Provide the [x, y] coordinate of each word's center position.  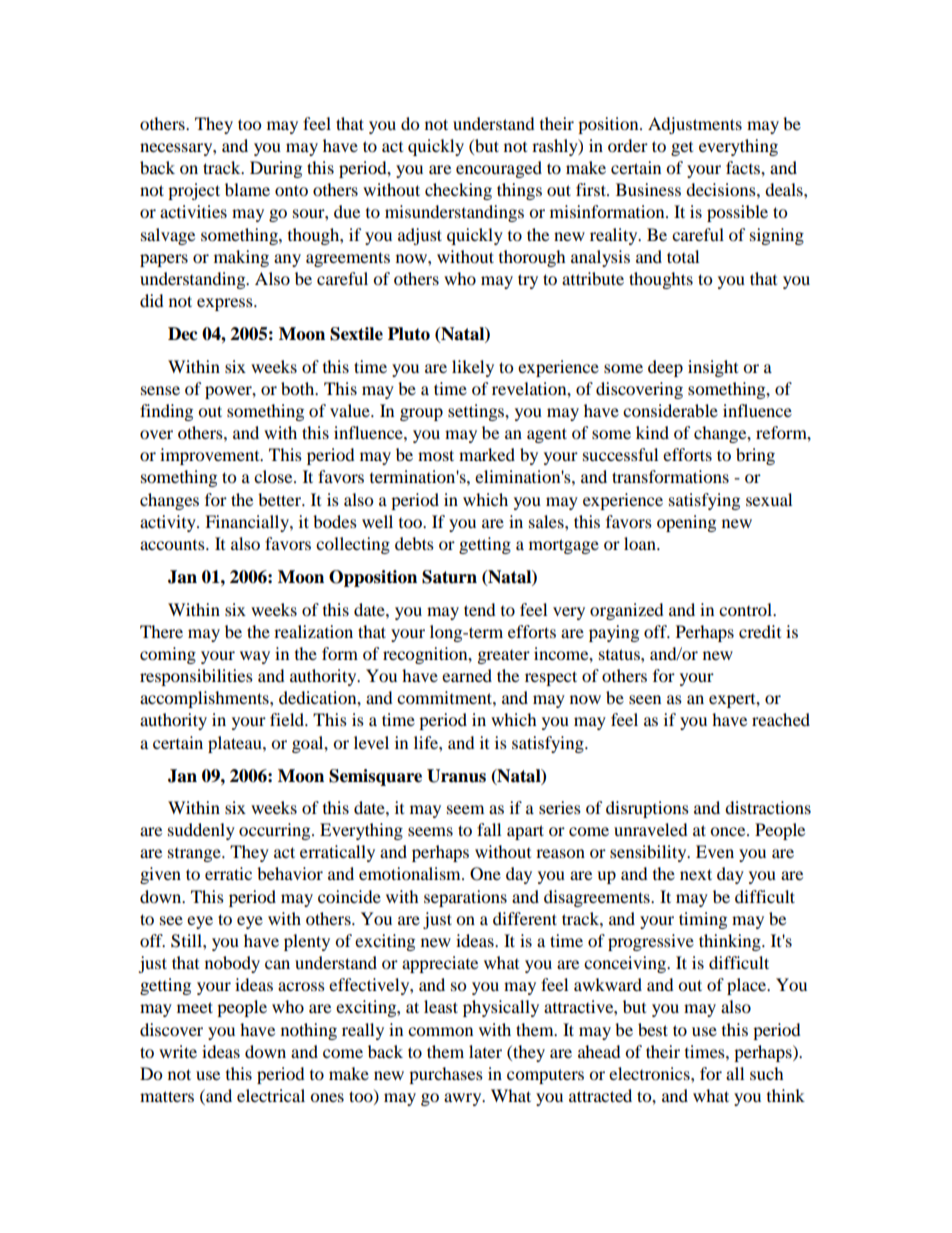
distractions [768, 807]
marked [487, 454]
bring [755, 456]
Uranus [456, 776]
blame [247, 189]
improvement [211, 456]
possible [737, 213]
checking [458, 191]
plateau [236, 744]
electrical [271, 1095]
